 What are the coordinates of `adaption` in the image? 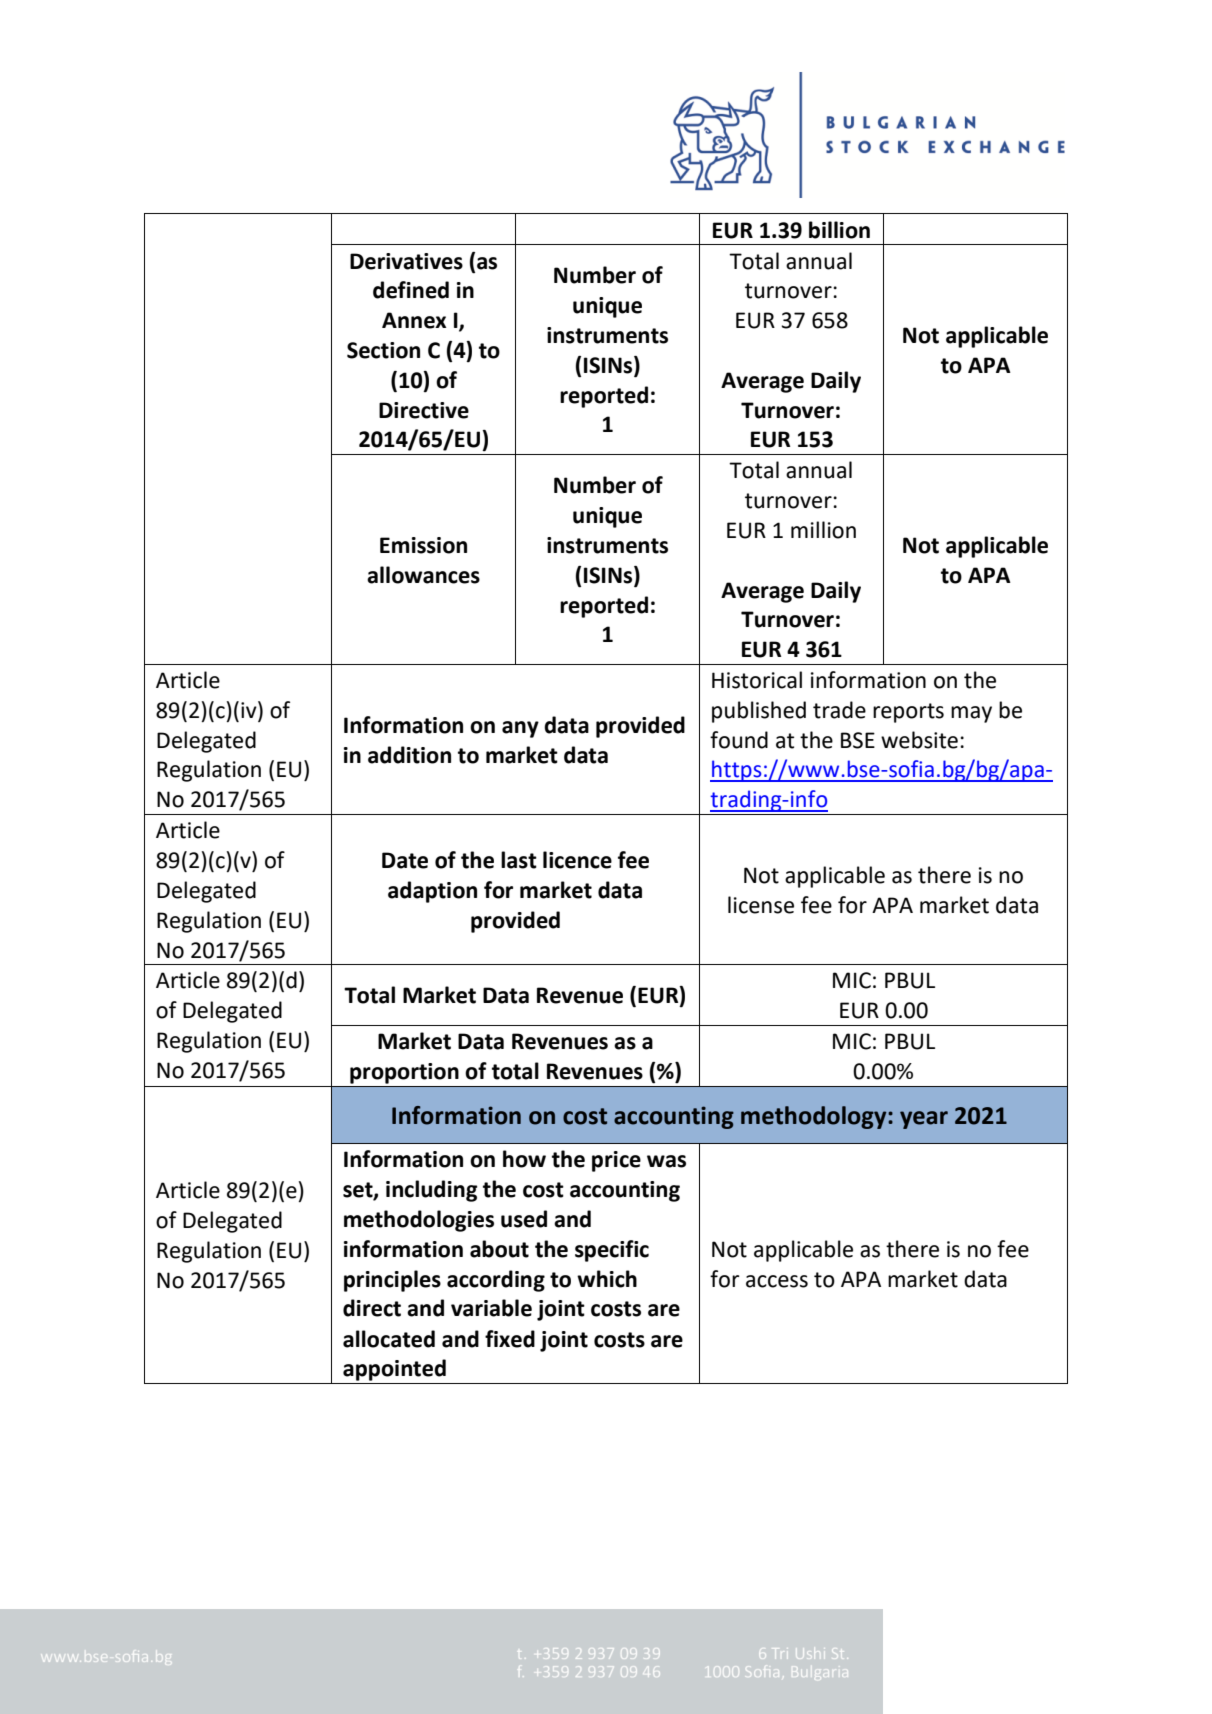 It's located at (432, 892).
